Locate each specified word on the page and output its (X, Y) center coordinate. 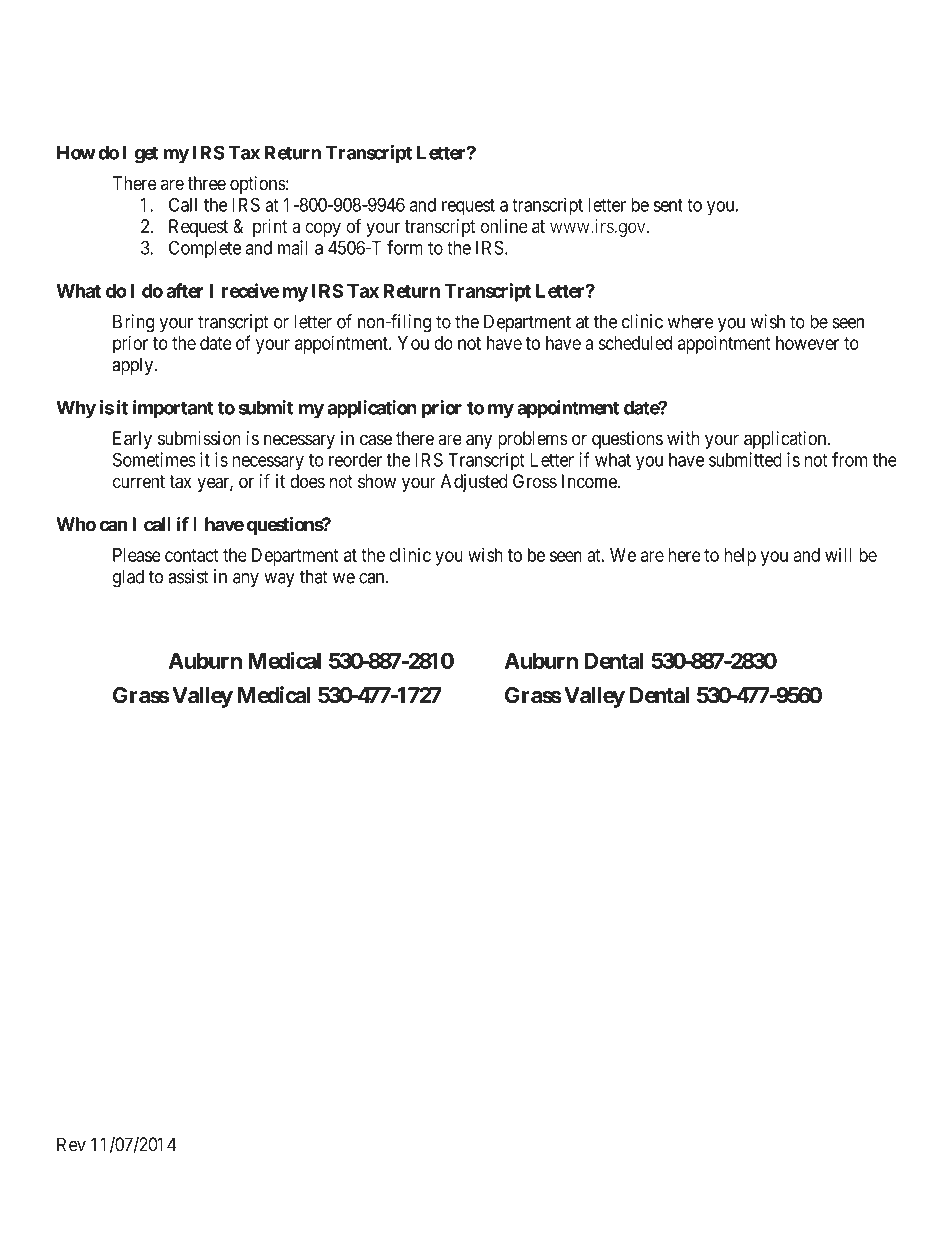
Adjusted (474, 483)
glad (128, 578)
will (838, 555)
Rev (71, 1144)
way (279, 580)
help (740, 557)
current (139, 481)
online (504, 226)
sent (668, 205)
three (207, 183)
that (313, 576)
